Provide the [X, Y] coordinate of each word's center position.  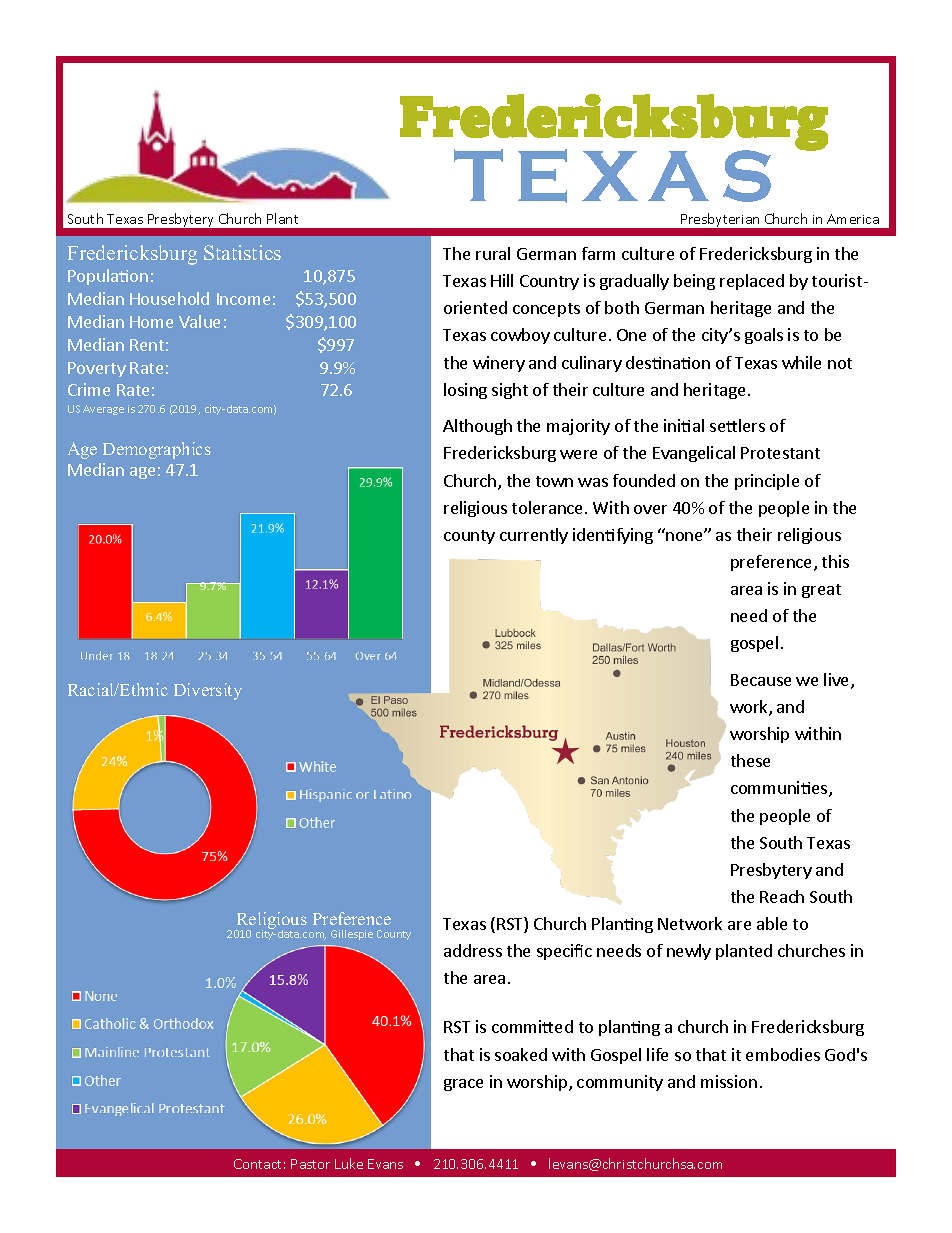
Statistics [242, 252]
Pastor [310, 1164]
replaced [752, 282]
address [473, 950]
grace [463, 1085]
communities [780, 789]
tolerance [549, 507]
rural [493, 253]
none [686, 535]
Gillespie [352, 935]
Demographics [157, 450]
